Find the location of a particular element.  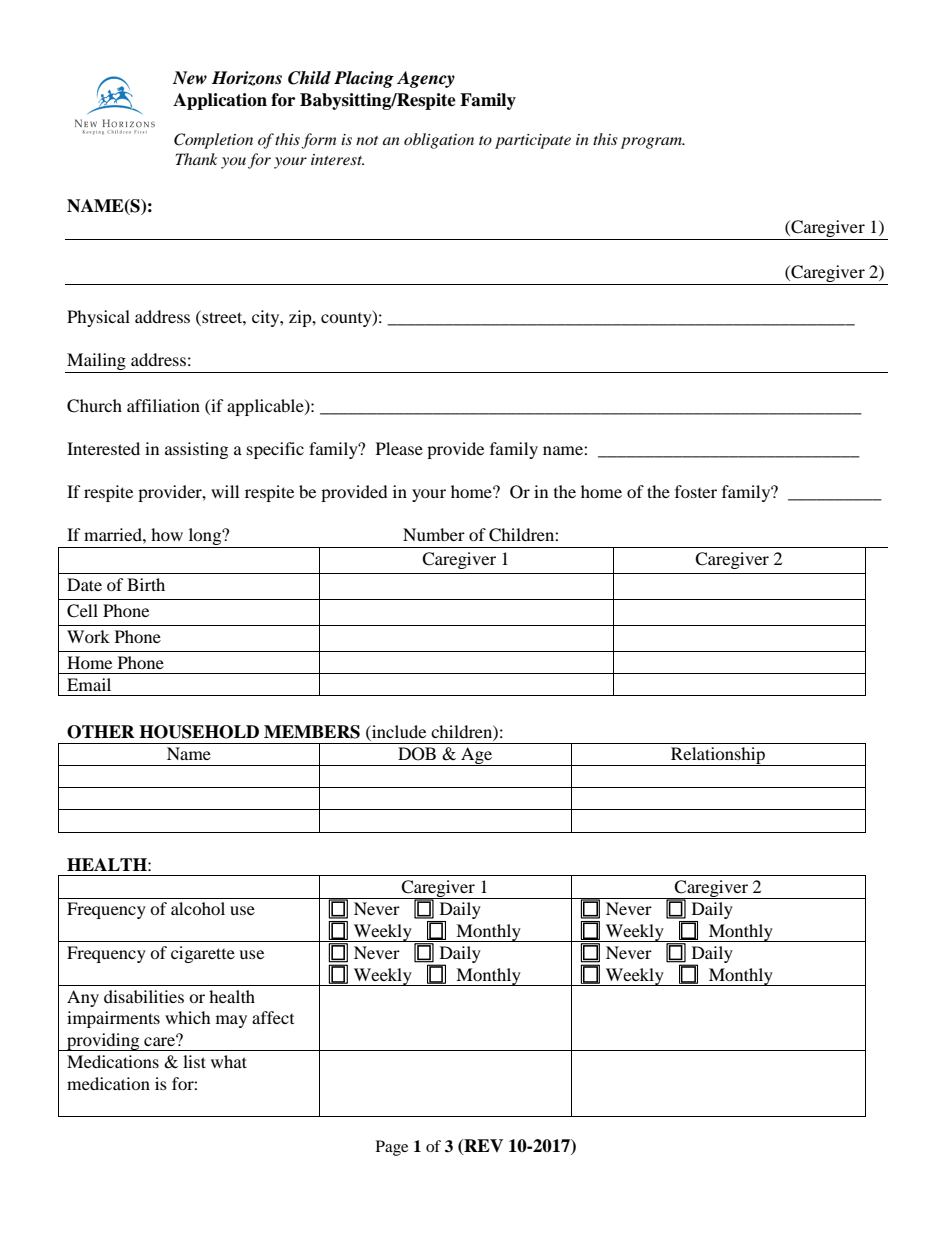

list is located at coordinates (194, 1061).
